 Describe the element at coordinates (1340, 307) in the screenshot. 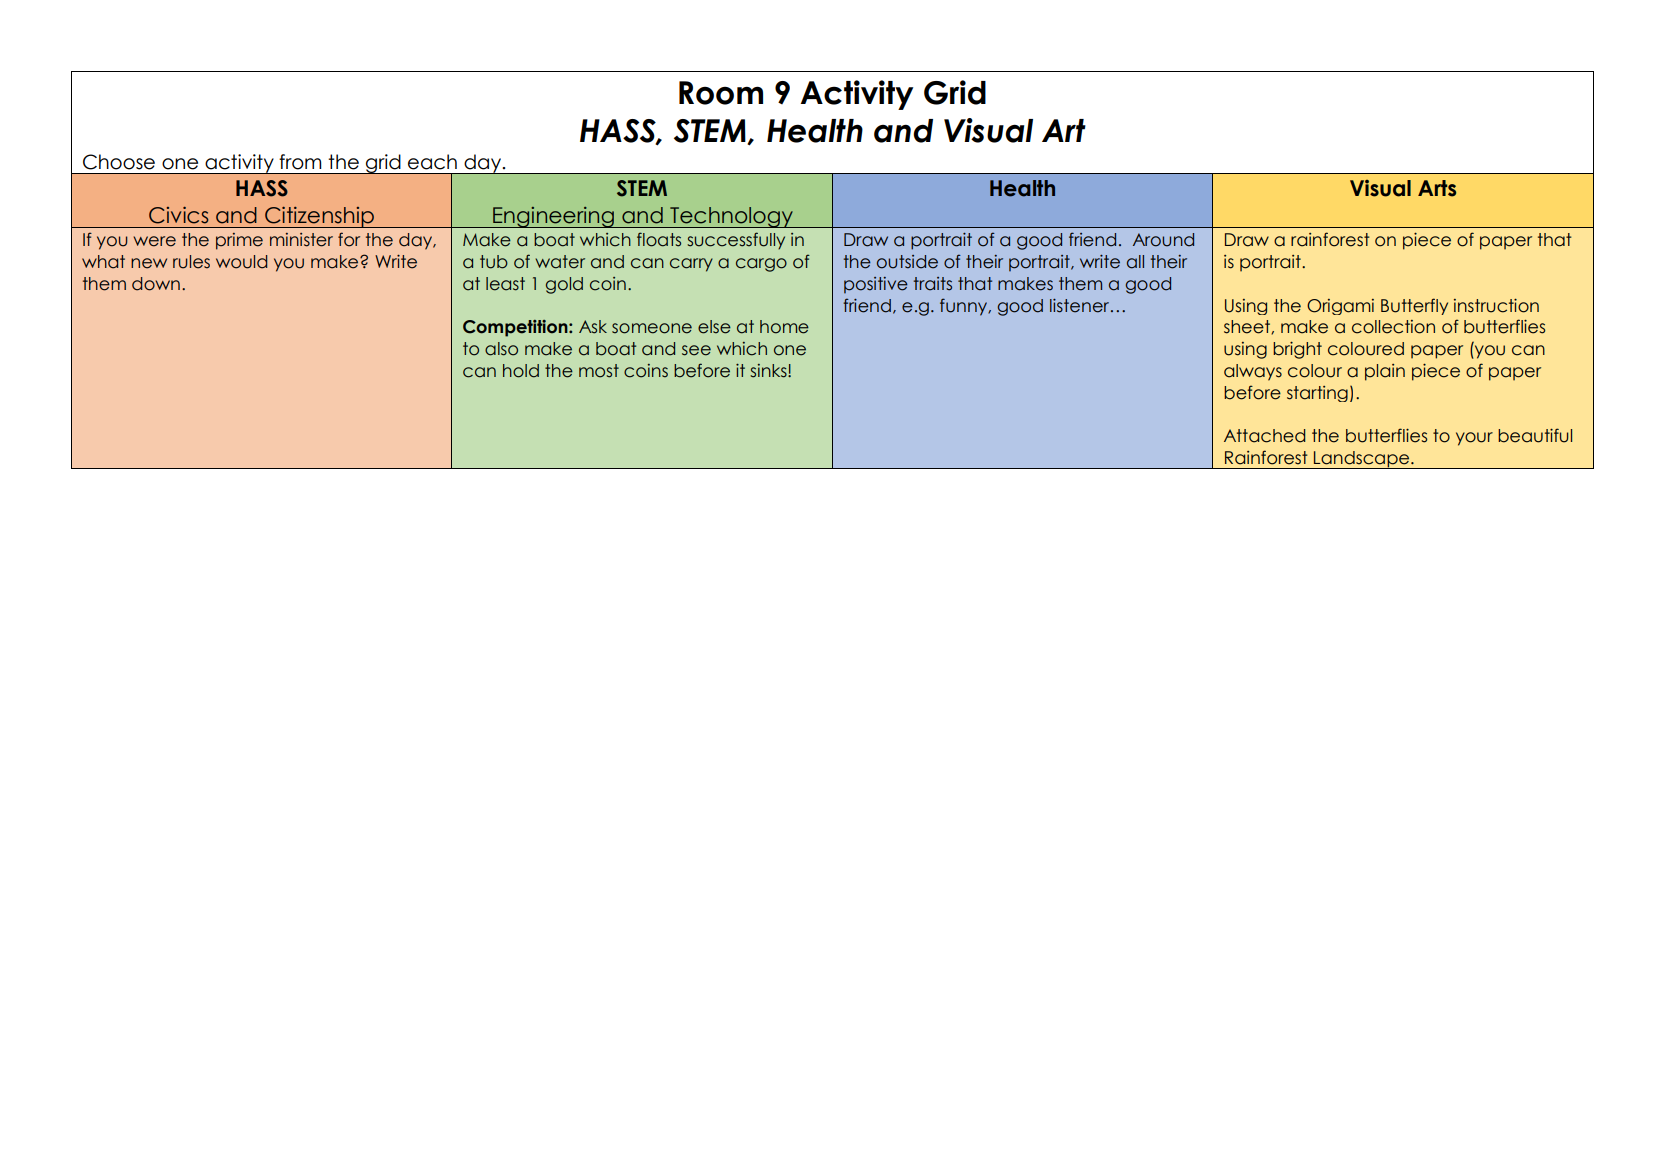

I see `Origami` at that location.
